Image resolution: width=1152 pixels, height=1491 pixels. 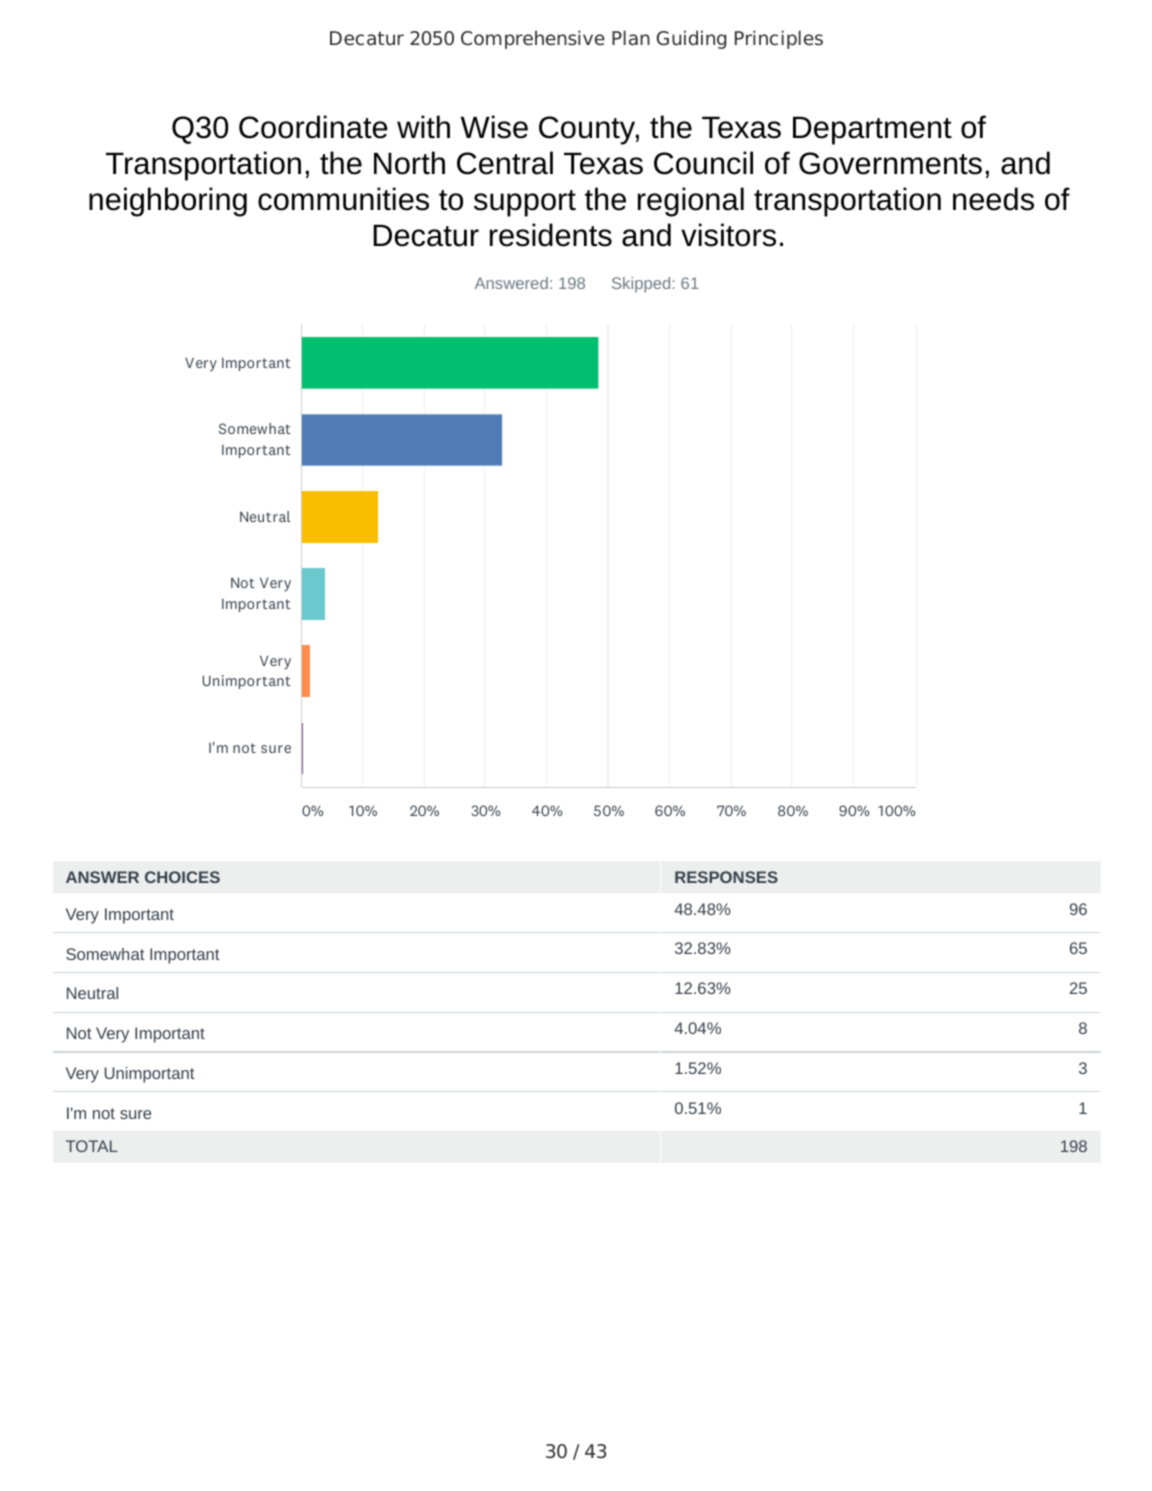 I want to click on CHOICES, so click(x=182, y=877).
